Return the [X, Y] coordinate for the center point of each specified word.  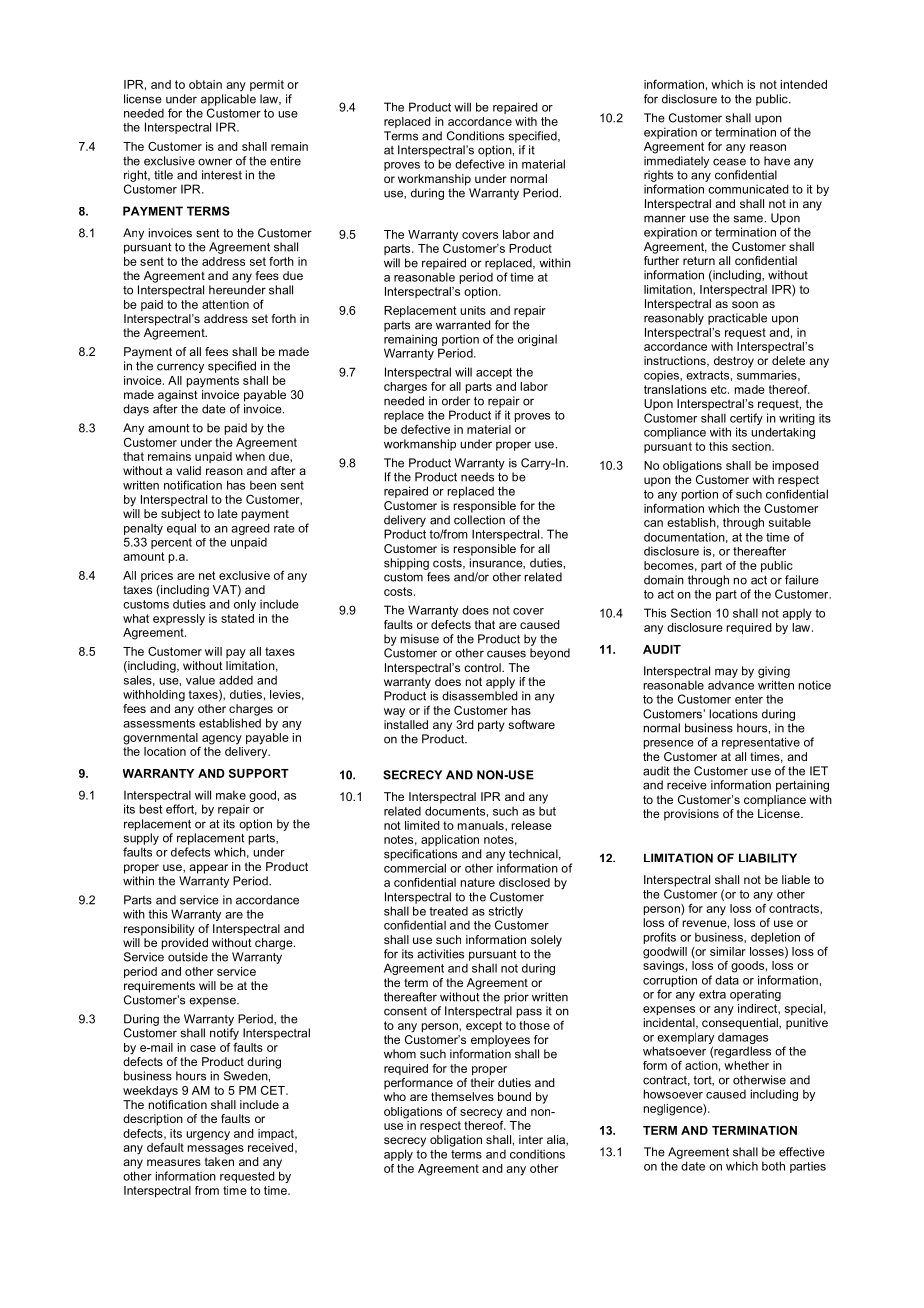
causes [506, 654]
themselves [462, 1096]
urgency [208, 1136]
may [726, 673]
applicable [228, 100]
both [773, 1166]
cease [729, 162]
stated [237, 618]
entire [285, 161]
